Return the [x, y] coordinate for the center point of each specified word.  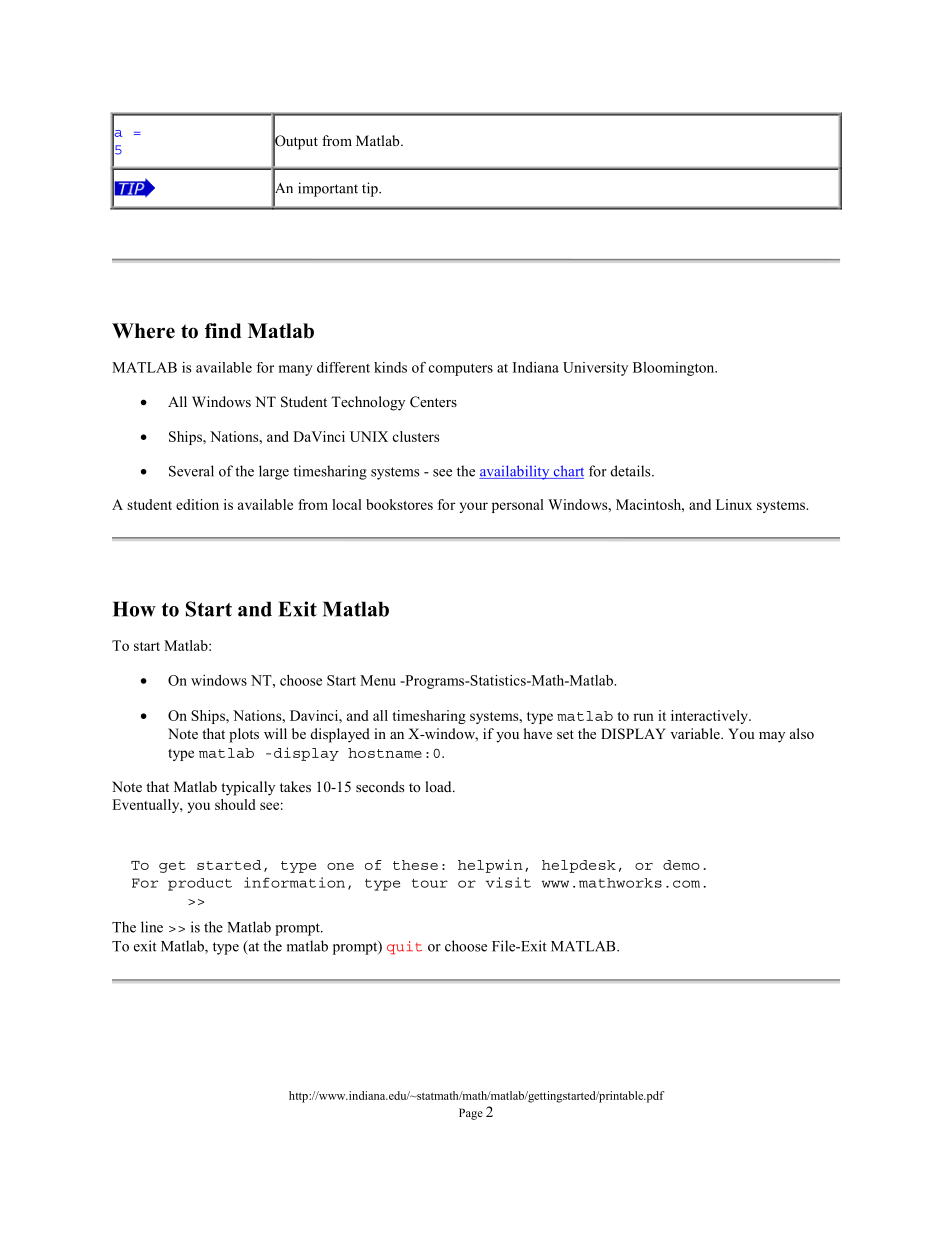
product [200, 884]
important [328, 189]
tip [371, 189]
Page [471, 1114]
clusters [416, 436]
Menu [378, 680]
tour [430, 883]
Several [191, 471]
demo [681, 865]
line [152, 927]
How [134, 609]
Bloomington [675, 369]
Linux [734, 504]
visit [508, 882]
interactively [710, 717]
